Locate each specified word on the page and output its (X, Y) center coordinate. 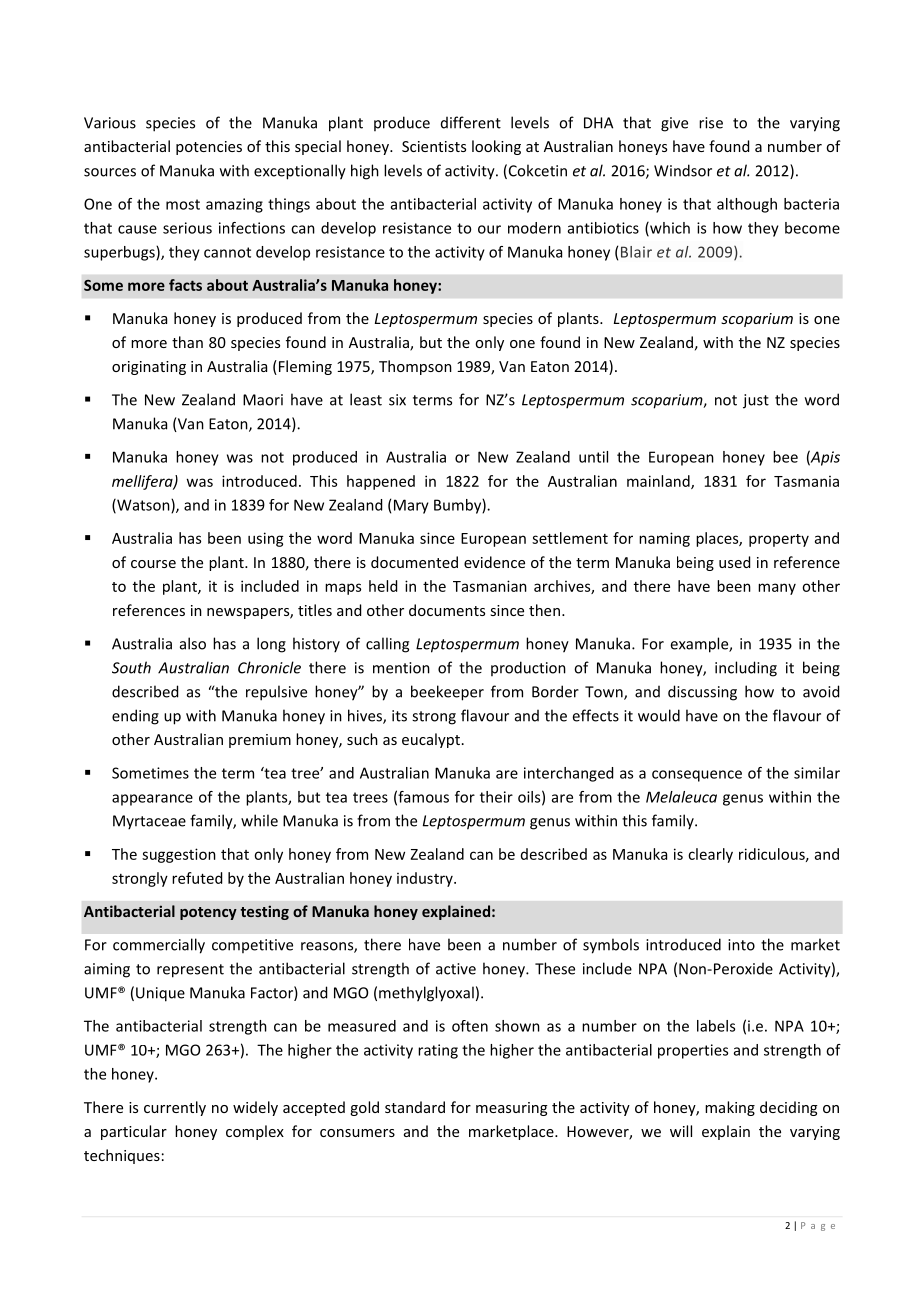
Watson (143, 506)
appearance (152, 800)
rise (711, 123)
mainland (659, 482)
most (183, 204)
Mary (411, 506)
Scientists (434, 146)
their (496, 797)
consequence (697, 776)
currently (175, 1108)
